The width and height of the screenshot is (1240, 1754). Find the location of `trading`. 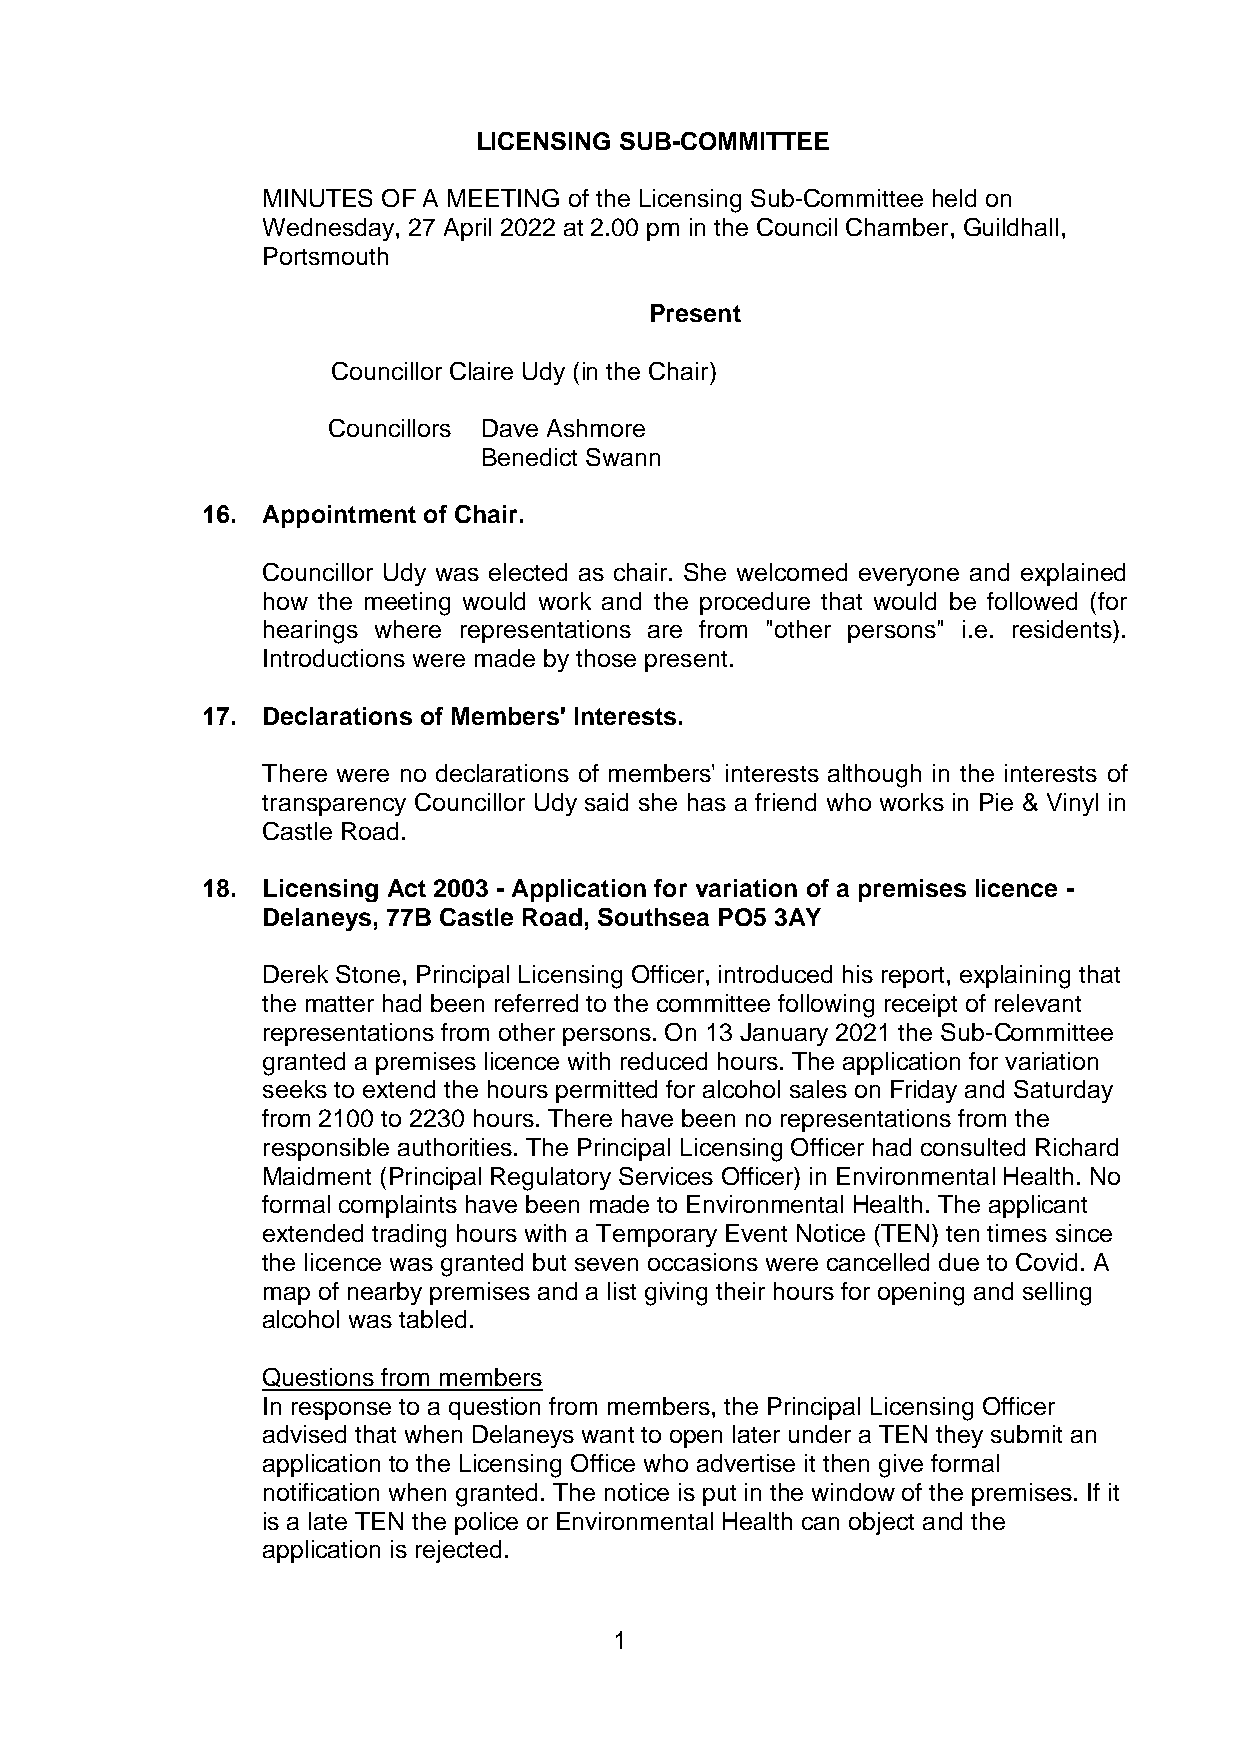

trading is located at coordinates (409, 1236).
